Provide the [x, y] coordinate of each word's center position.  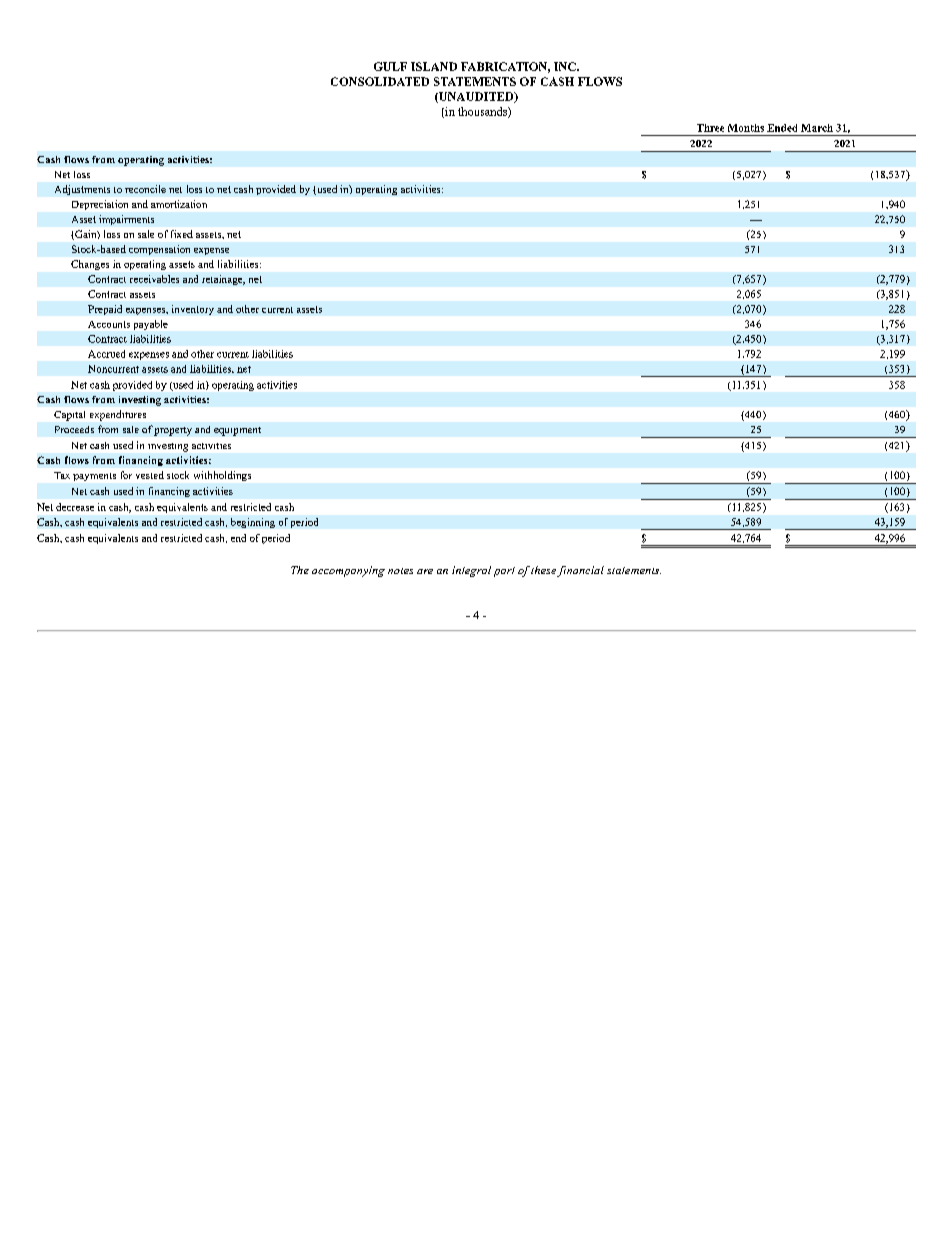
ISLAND [434, 66]
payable [151, 325]
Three [710, 128]
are [425, 571]
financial [580, 571]
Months [746, 128]
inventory [193, 310]
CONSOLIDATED [380, 81]
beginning [253, 523]
